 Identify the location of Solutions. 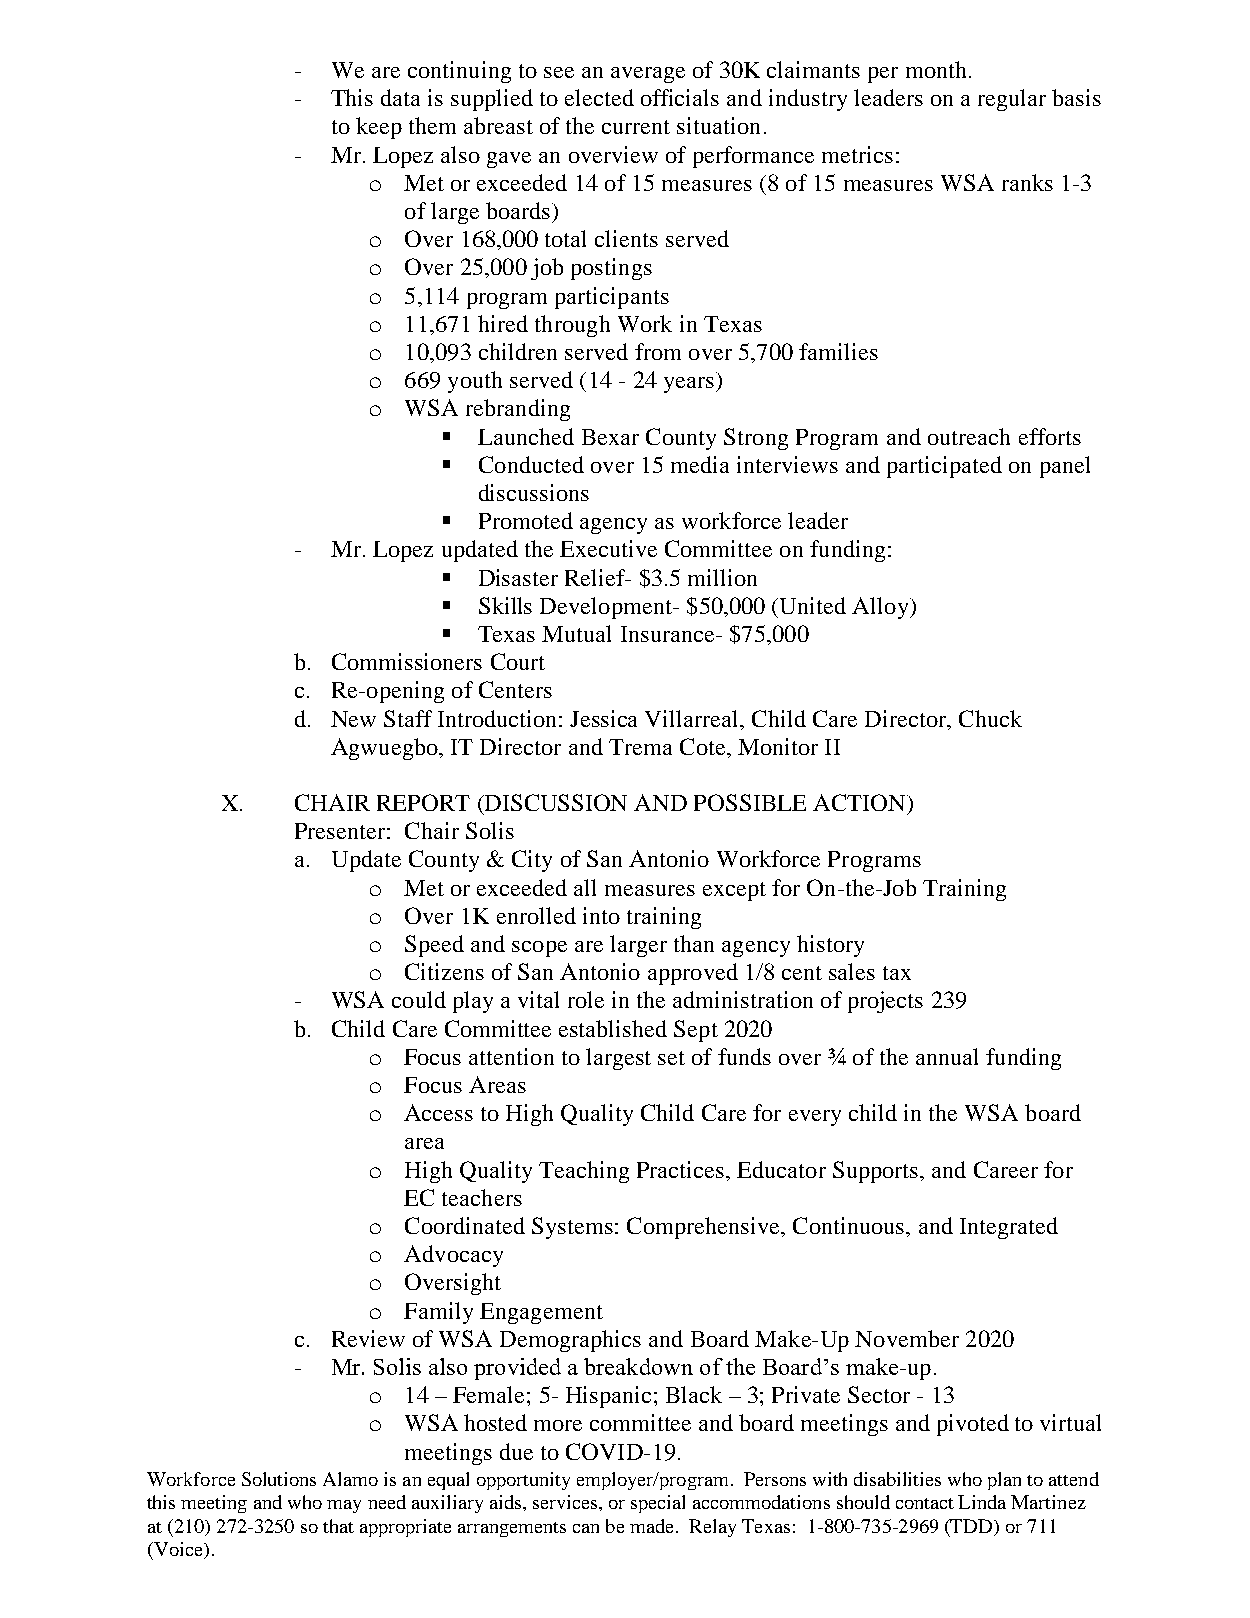
(279, 1479).
